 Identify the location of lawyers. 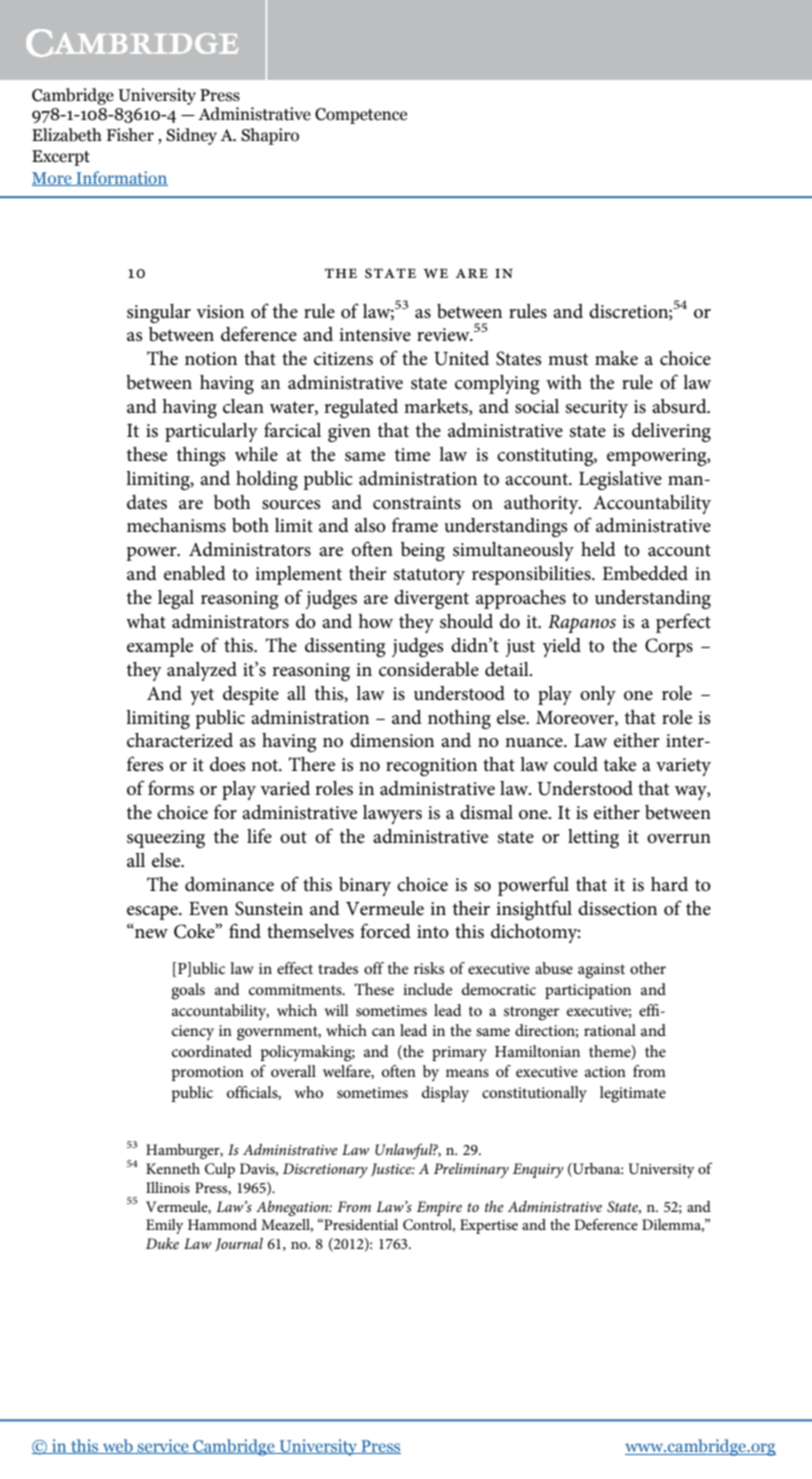
(392, 814).
